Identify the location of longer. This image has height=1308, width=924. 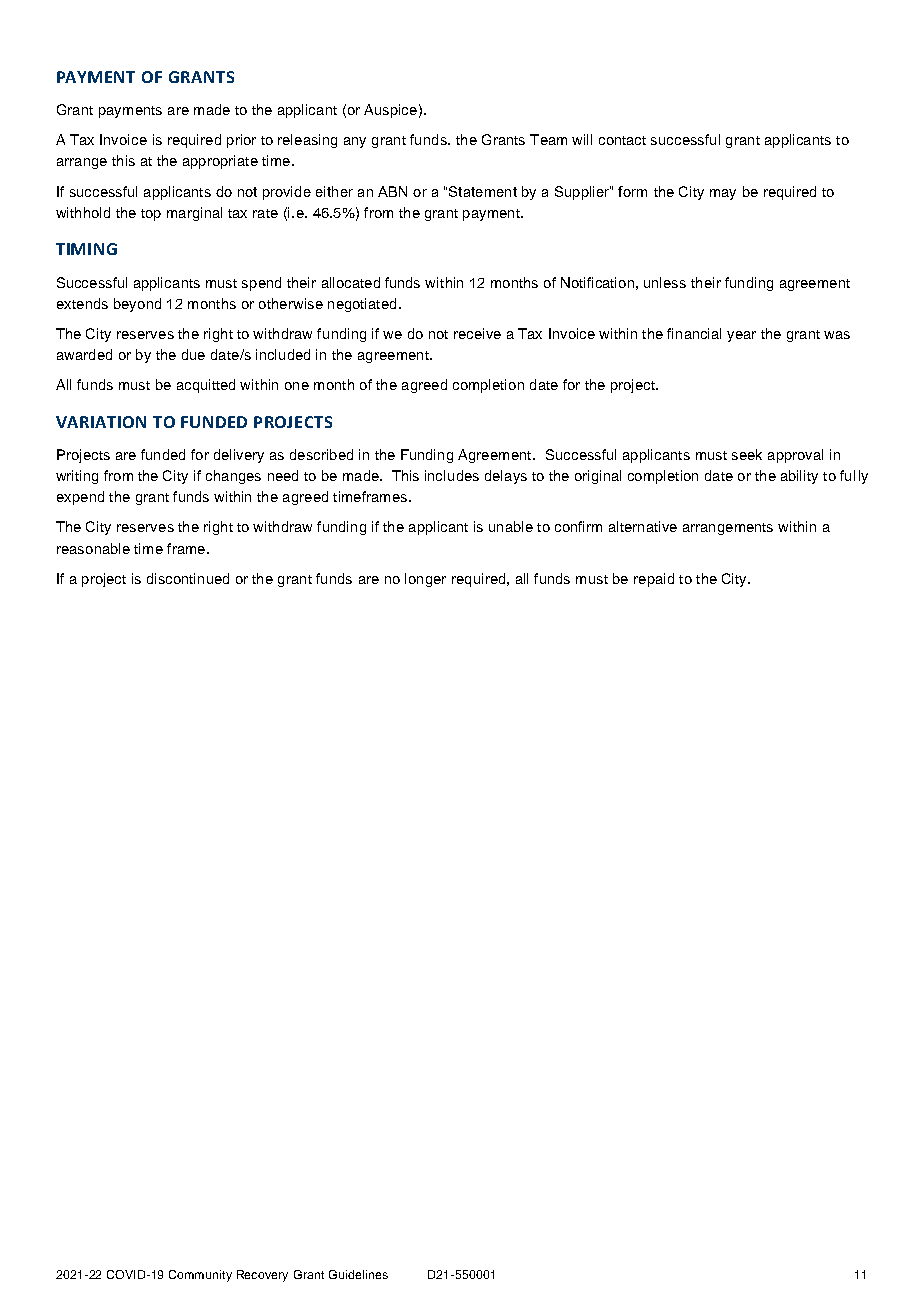
(425, 580).
